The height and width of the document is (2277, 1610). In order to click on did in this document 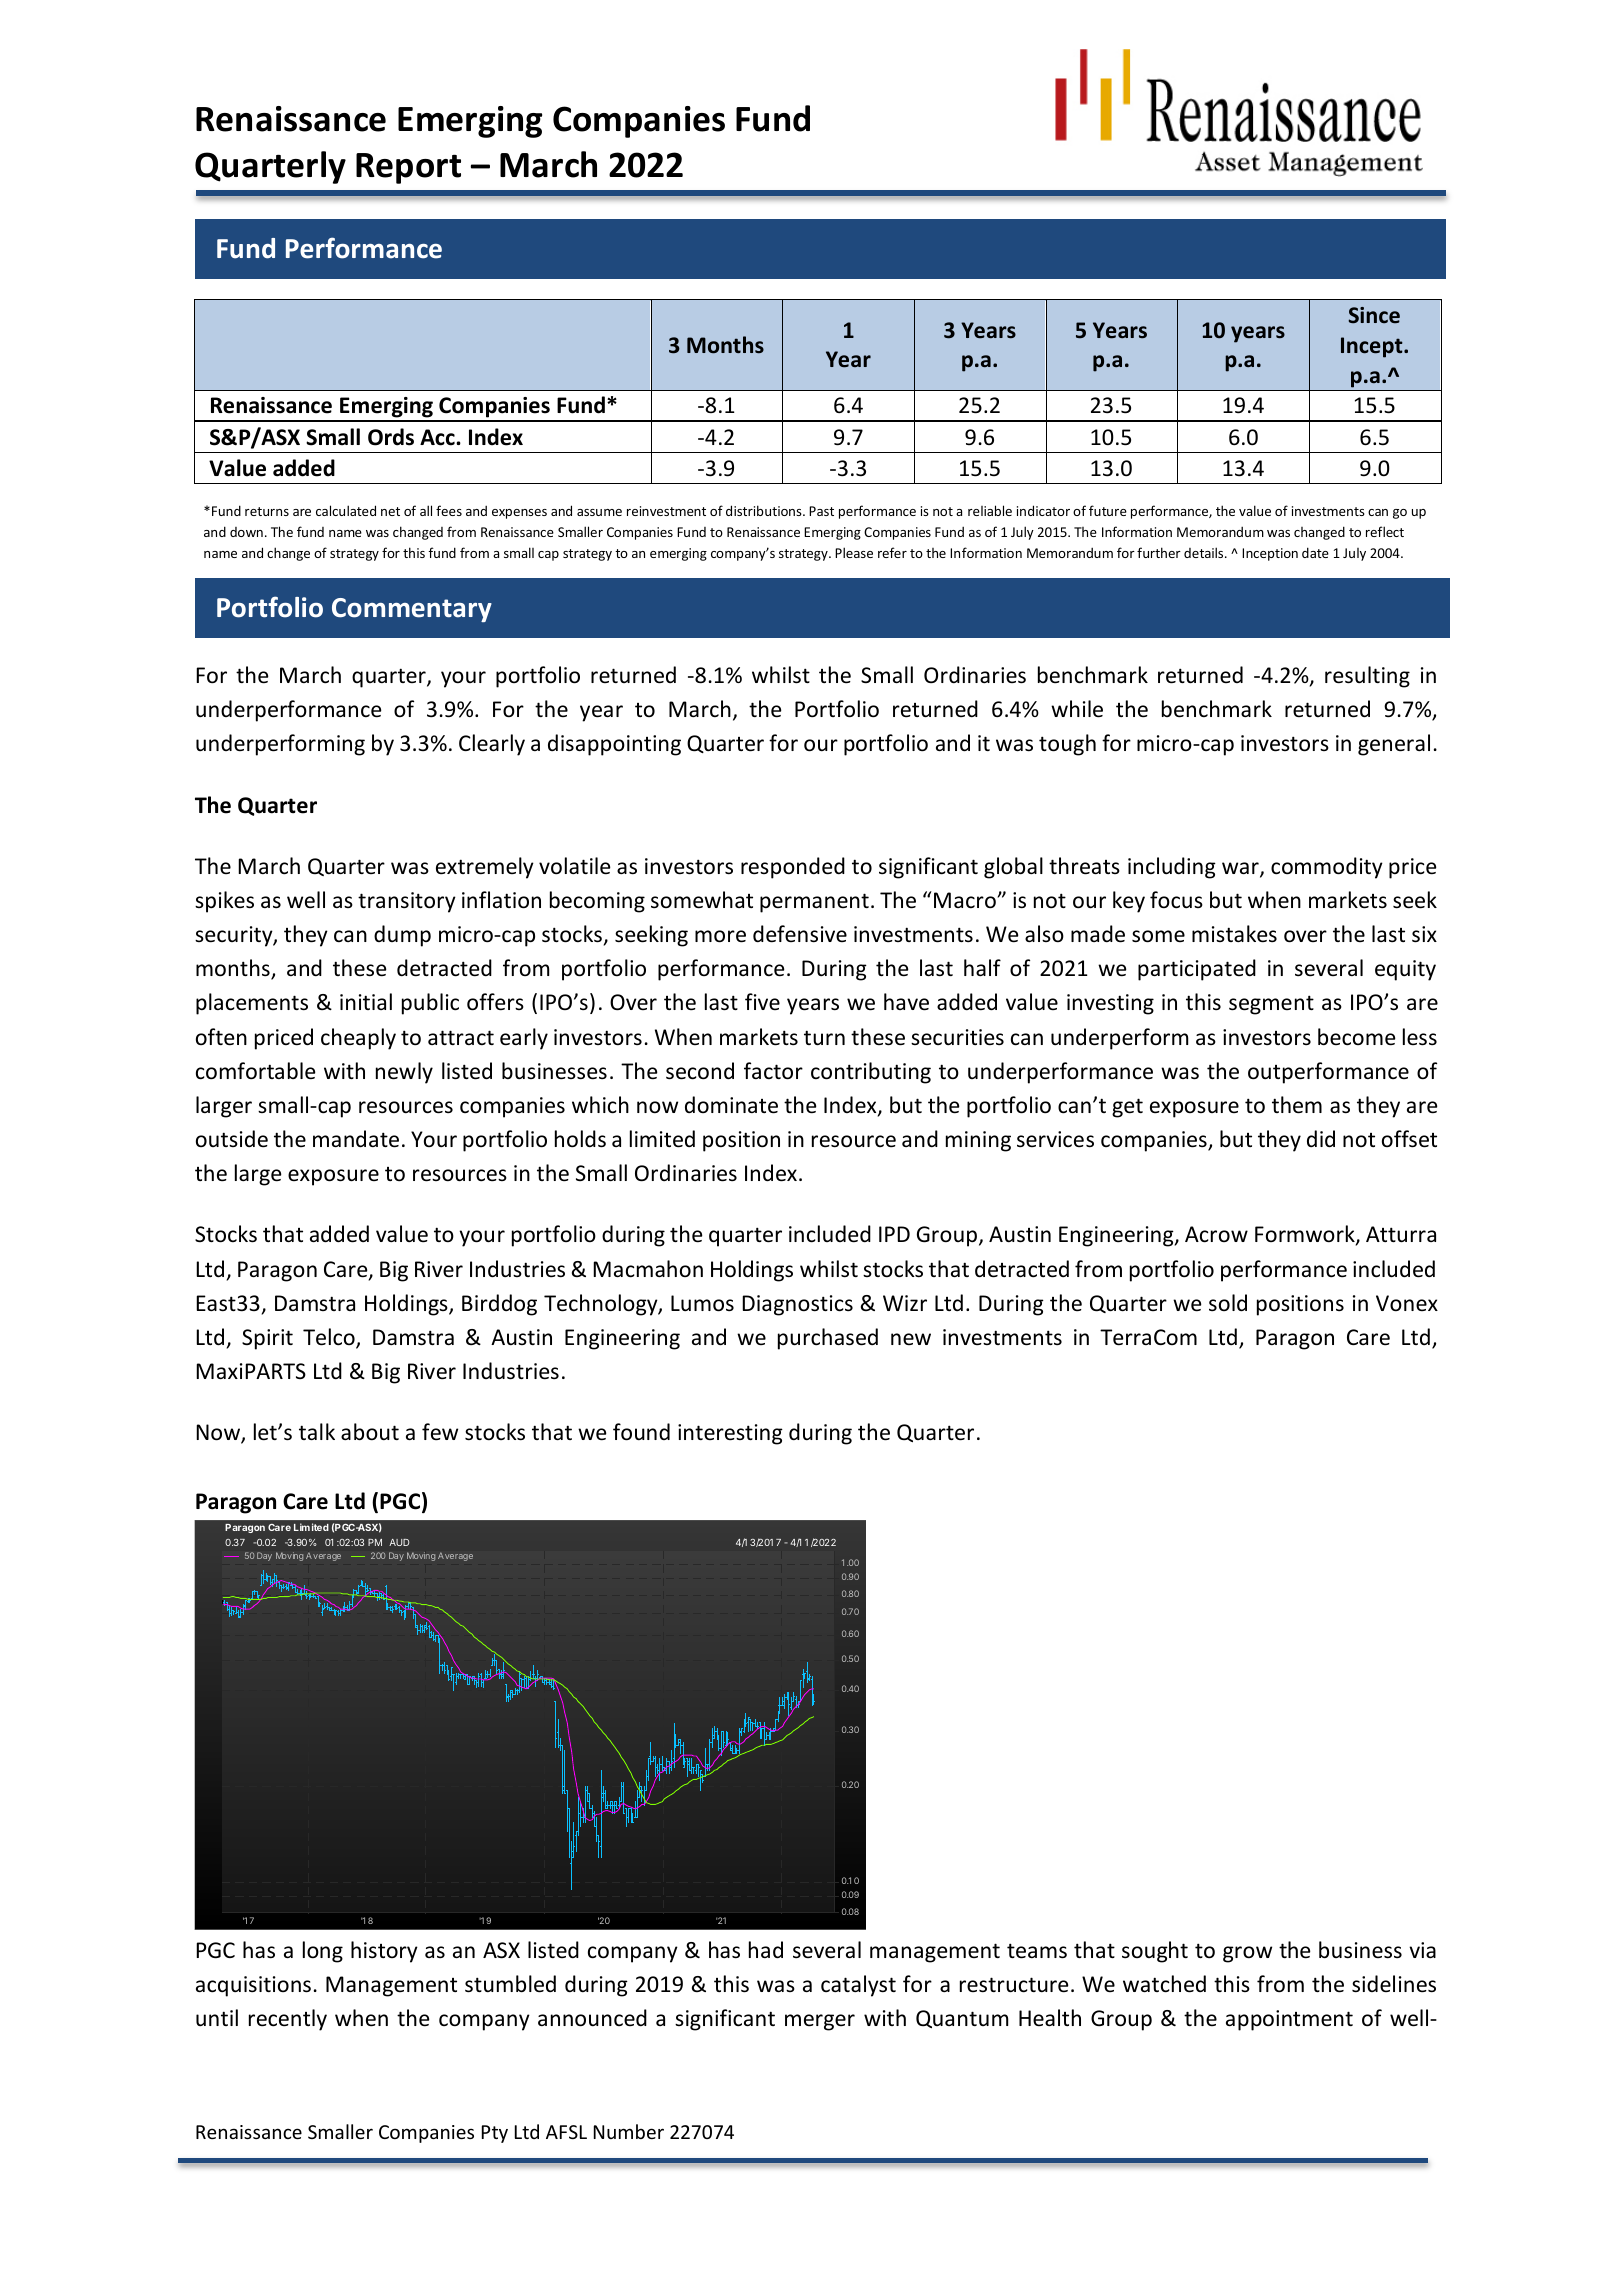, I will do `click(1321, 1139)`.
